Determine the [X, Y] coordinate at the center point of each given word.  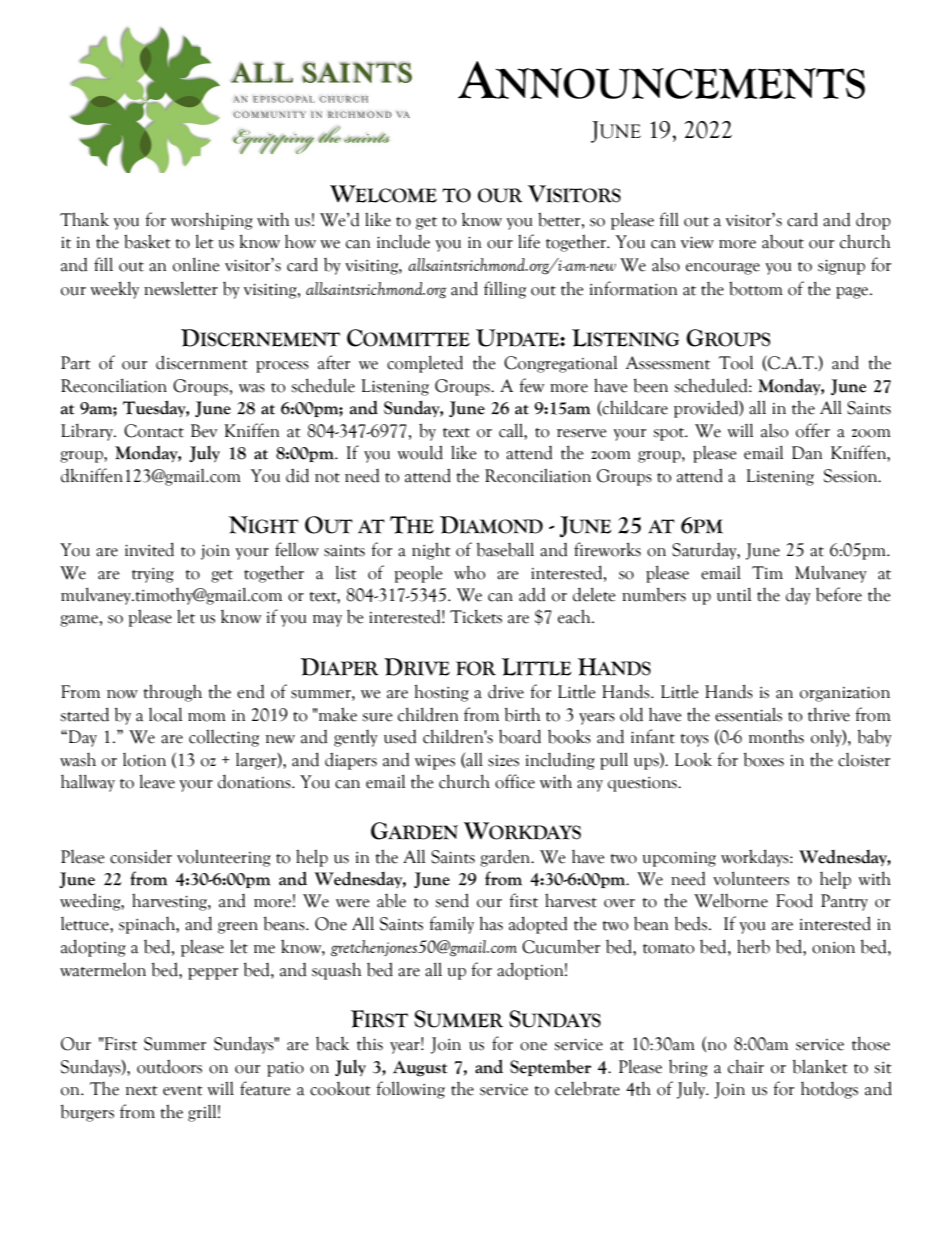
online [196, 264]
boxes [763, 759]
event [183, 1091]
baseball [505, 549]
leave [157, 781]
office [515, 781]
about [783, 242]
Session [852, 476]
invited [149, 549]
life [529, 241]
